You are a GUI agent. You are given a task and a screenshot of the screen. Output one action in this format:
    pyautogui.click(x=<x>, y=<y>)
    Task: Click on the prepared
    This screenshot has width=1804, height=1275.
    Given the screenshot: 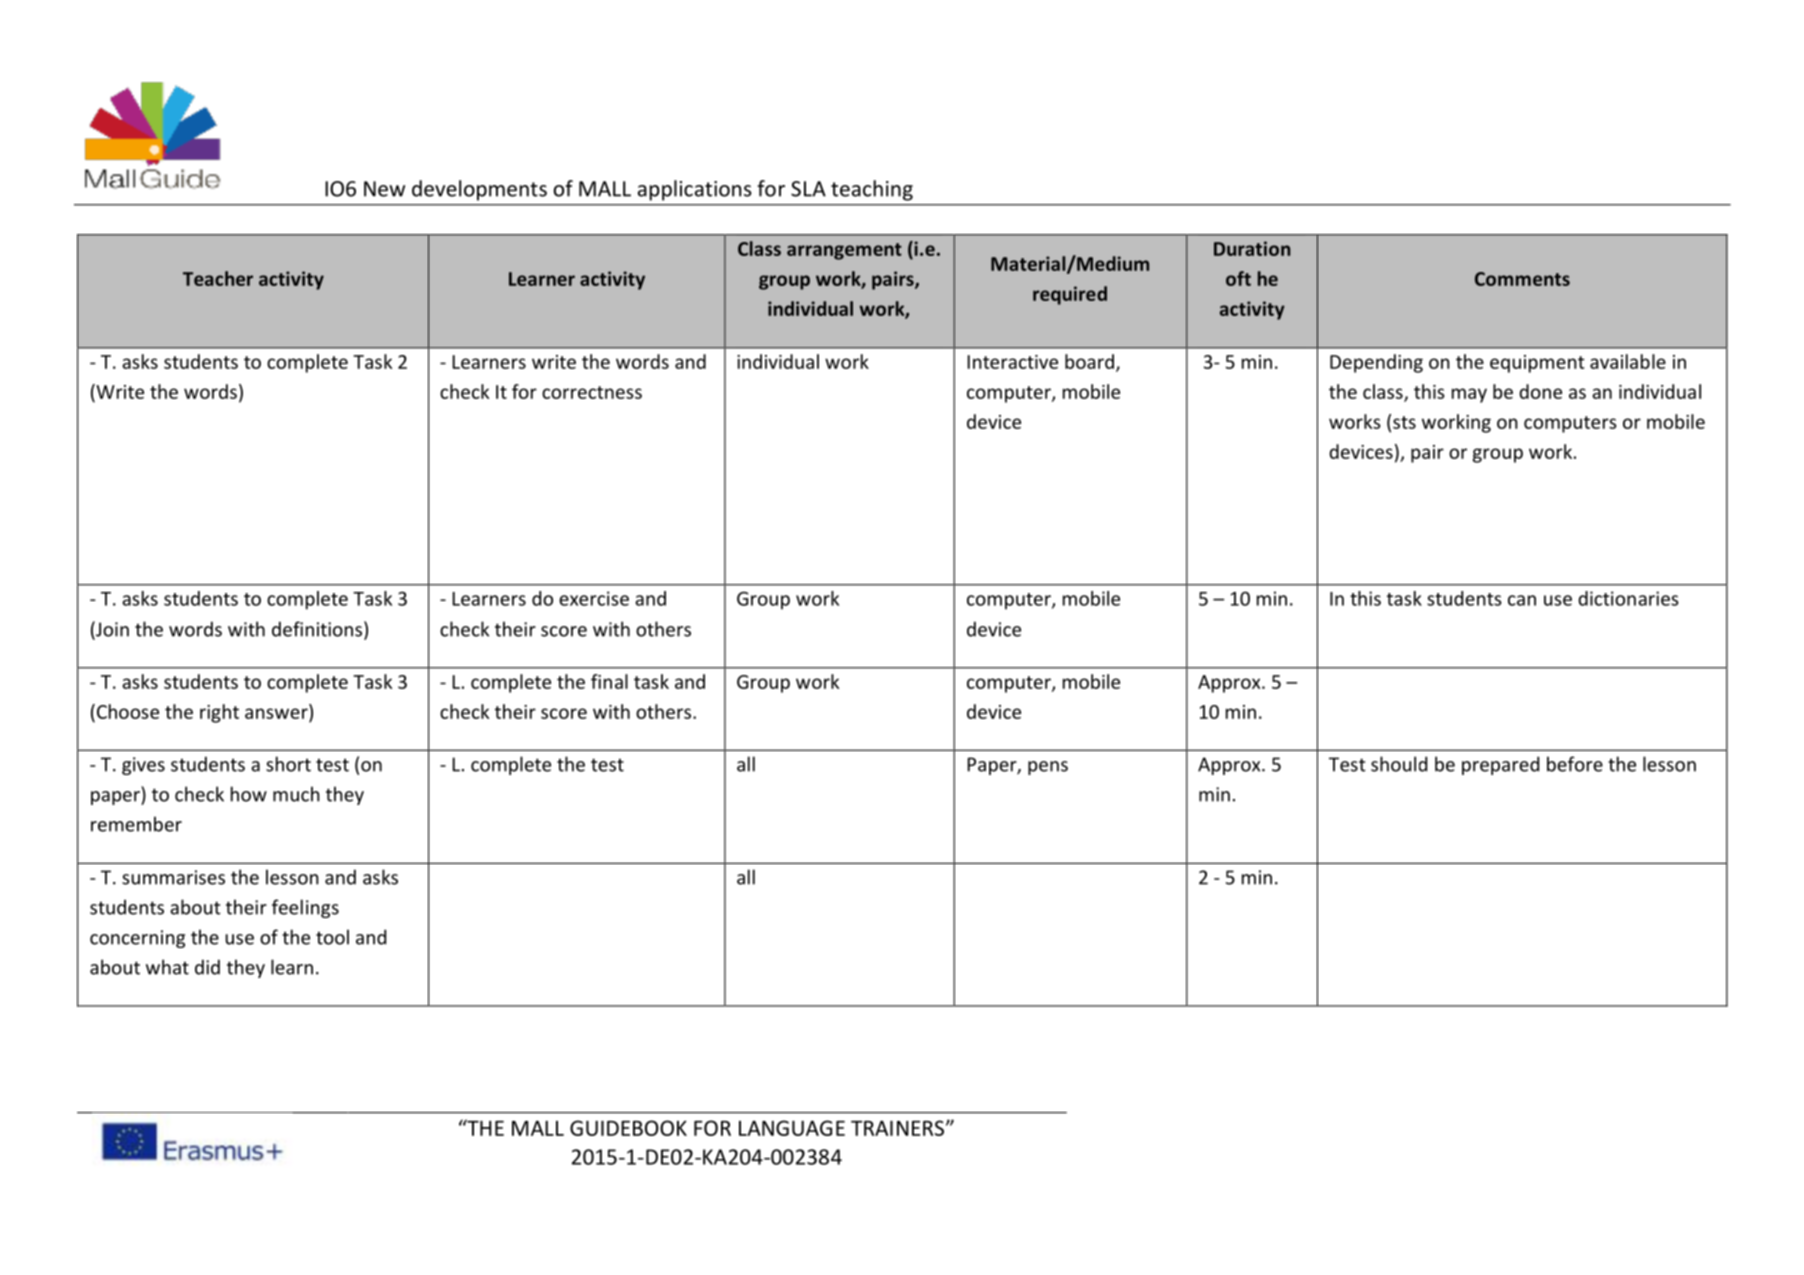 What is the action you would take?
    pyautogui.click(x=1500, y=765)
